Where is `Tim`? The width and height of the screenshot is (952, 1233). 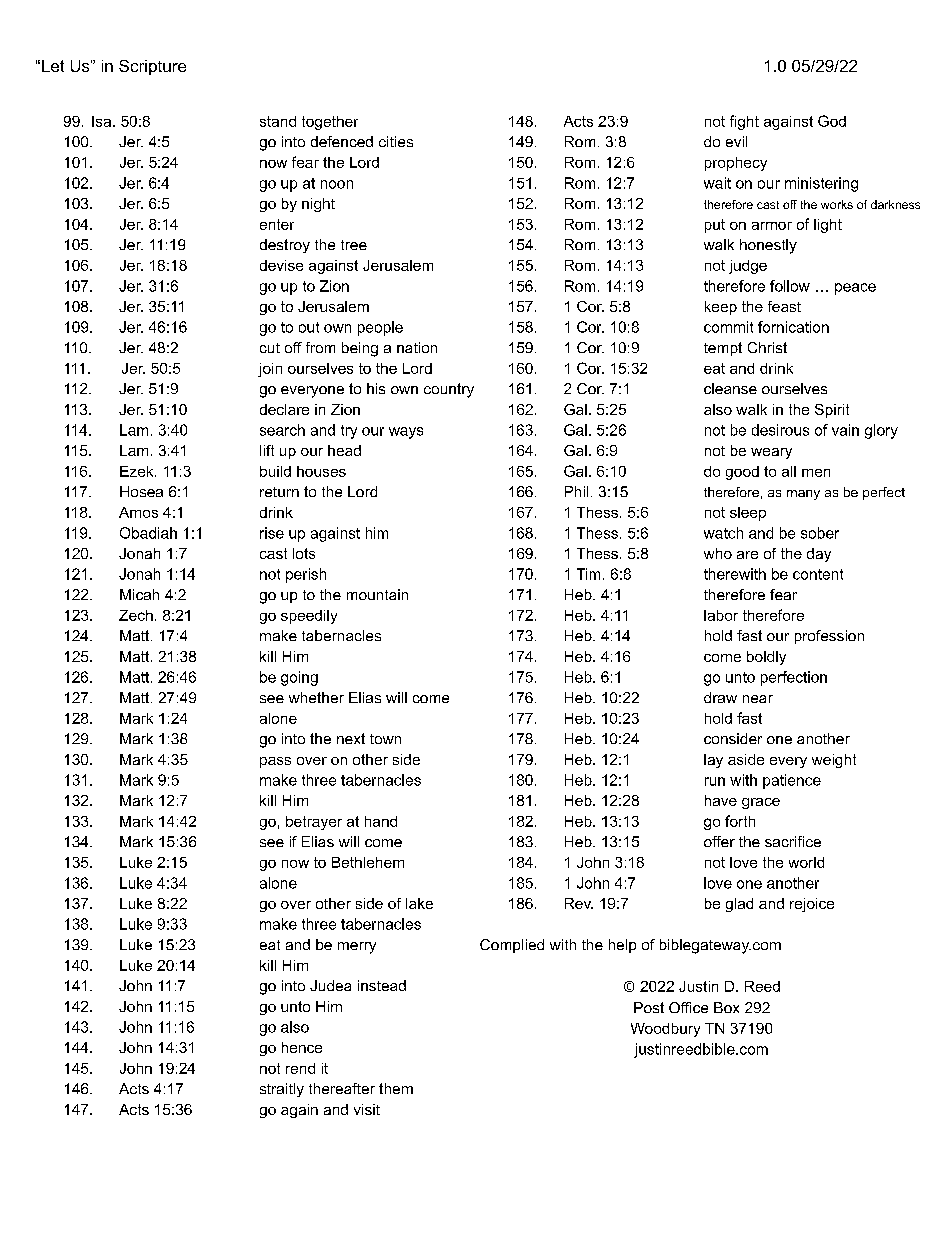 Tim is located at coordinates (588, 574).
